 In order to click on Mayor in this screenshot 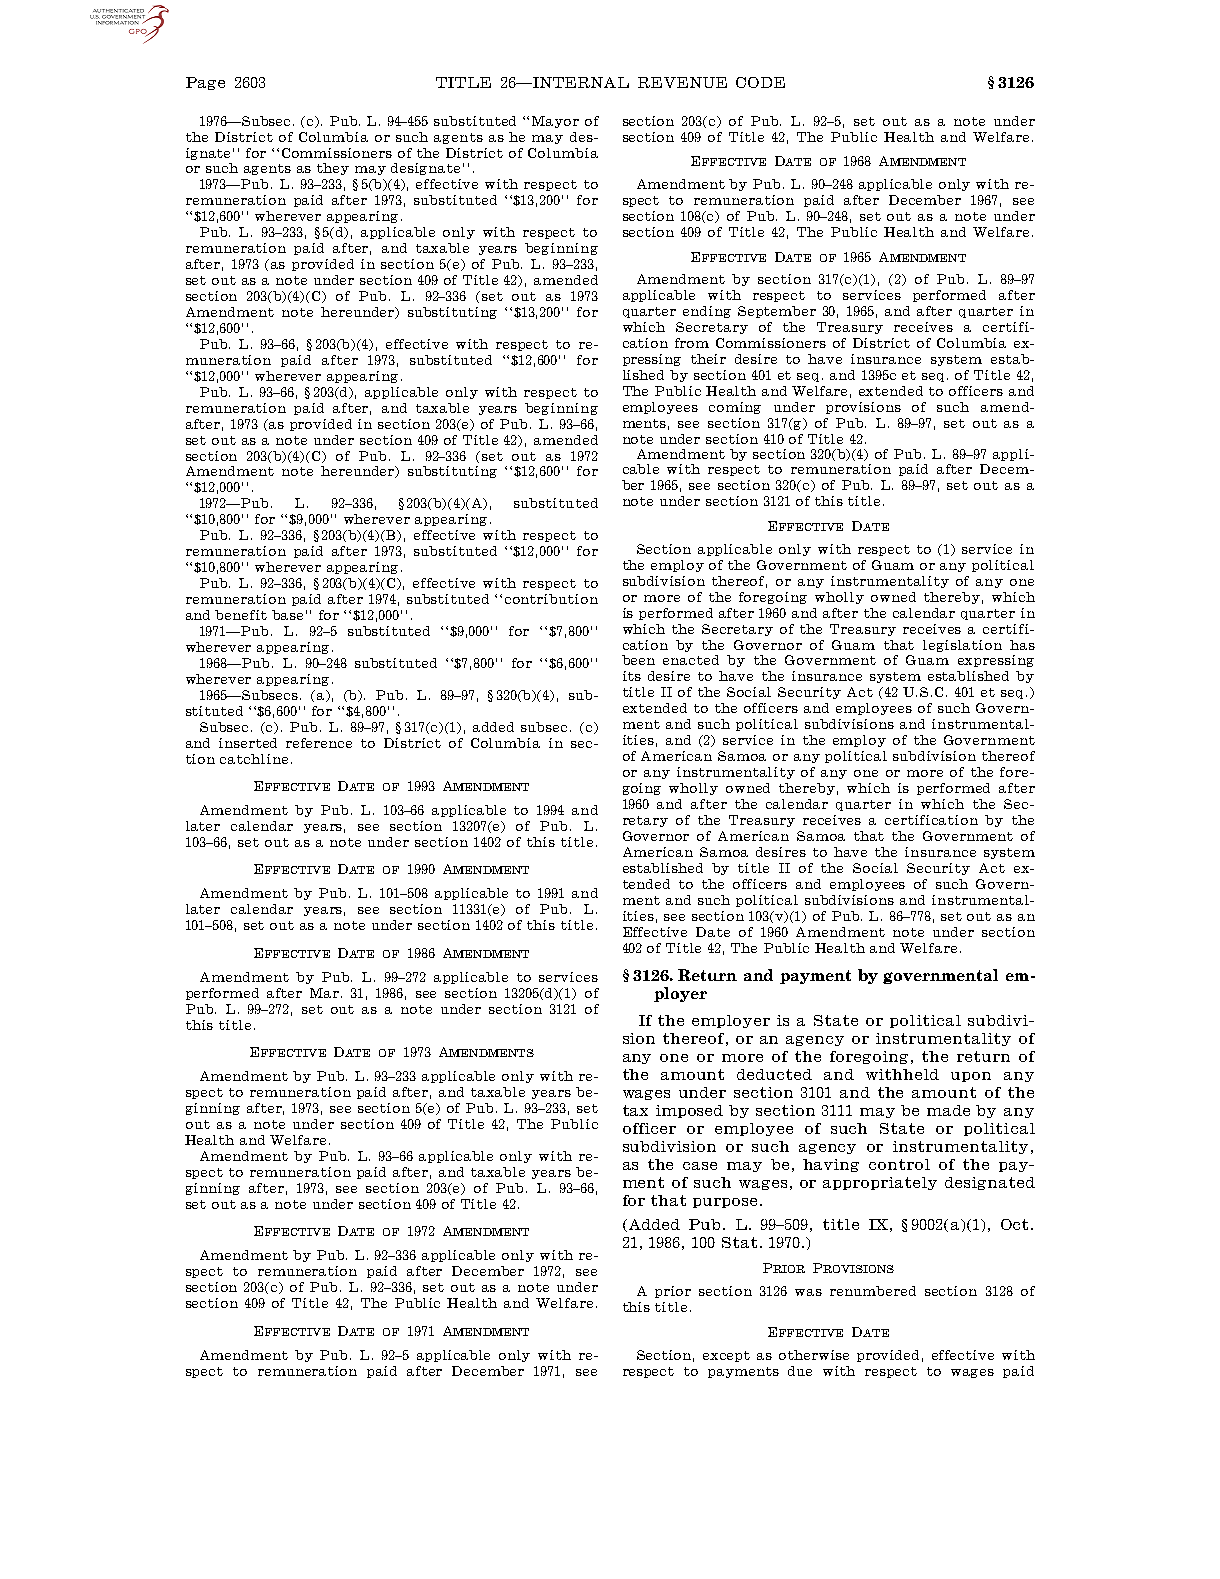, I will do `click(555, 122)`.
